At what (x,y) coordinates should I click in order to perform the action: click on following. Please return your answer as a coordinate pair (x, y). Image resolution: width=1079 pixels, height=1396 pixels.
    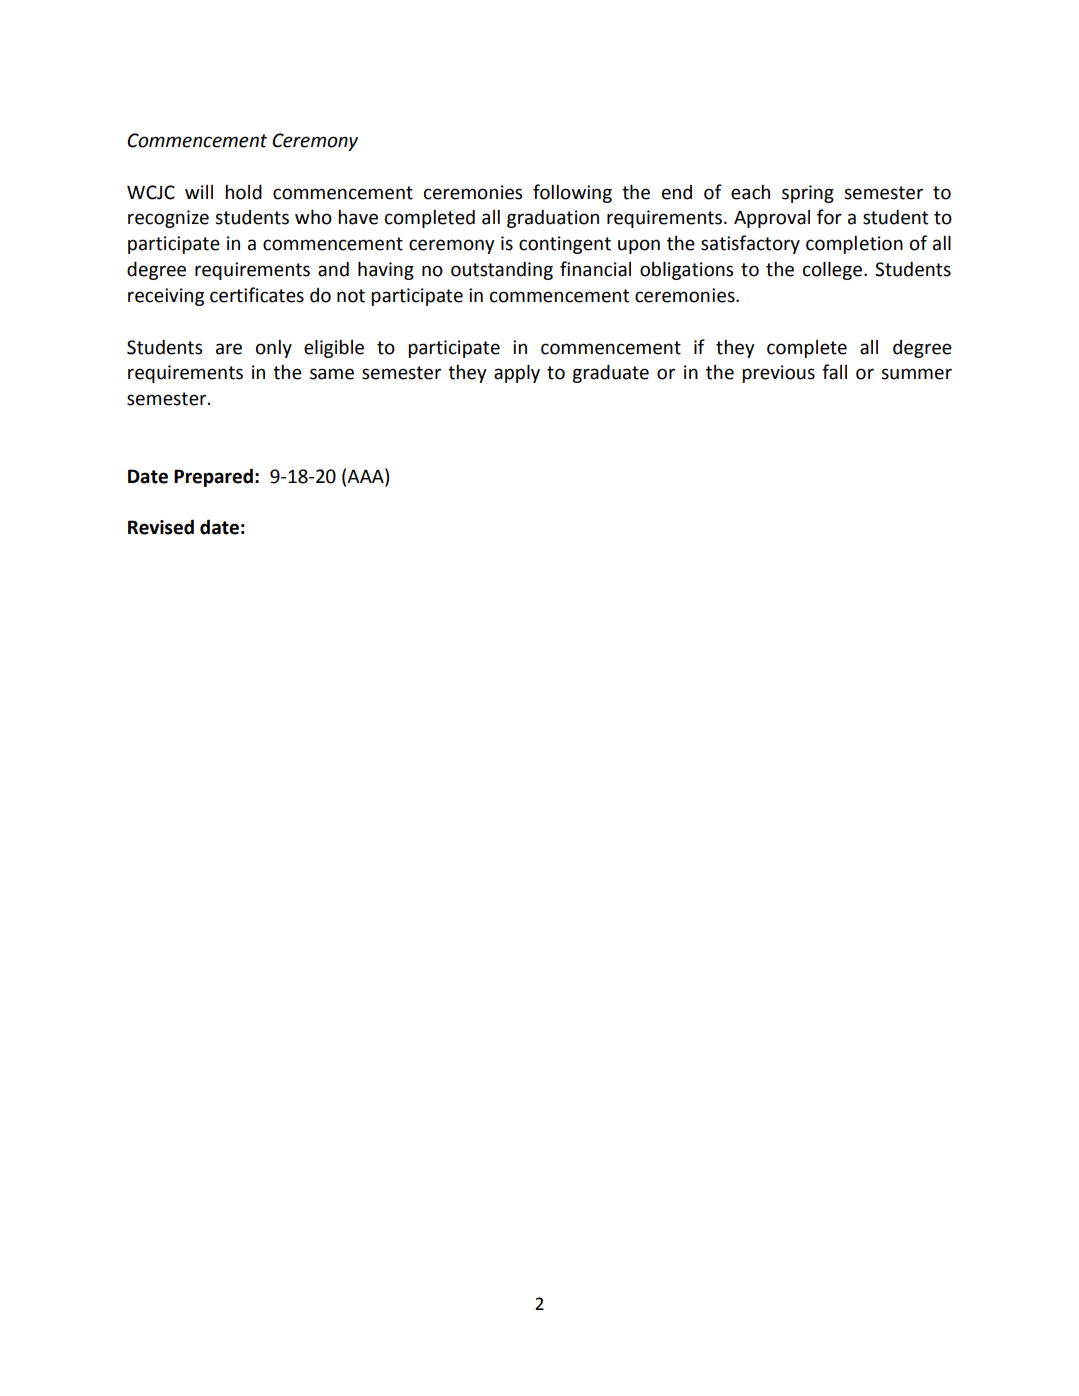
    Looking at the image, I should click on (572, 193).
